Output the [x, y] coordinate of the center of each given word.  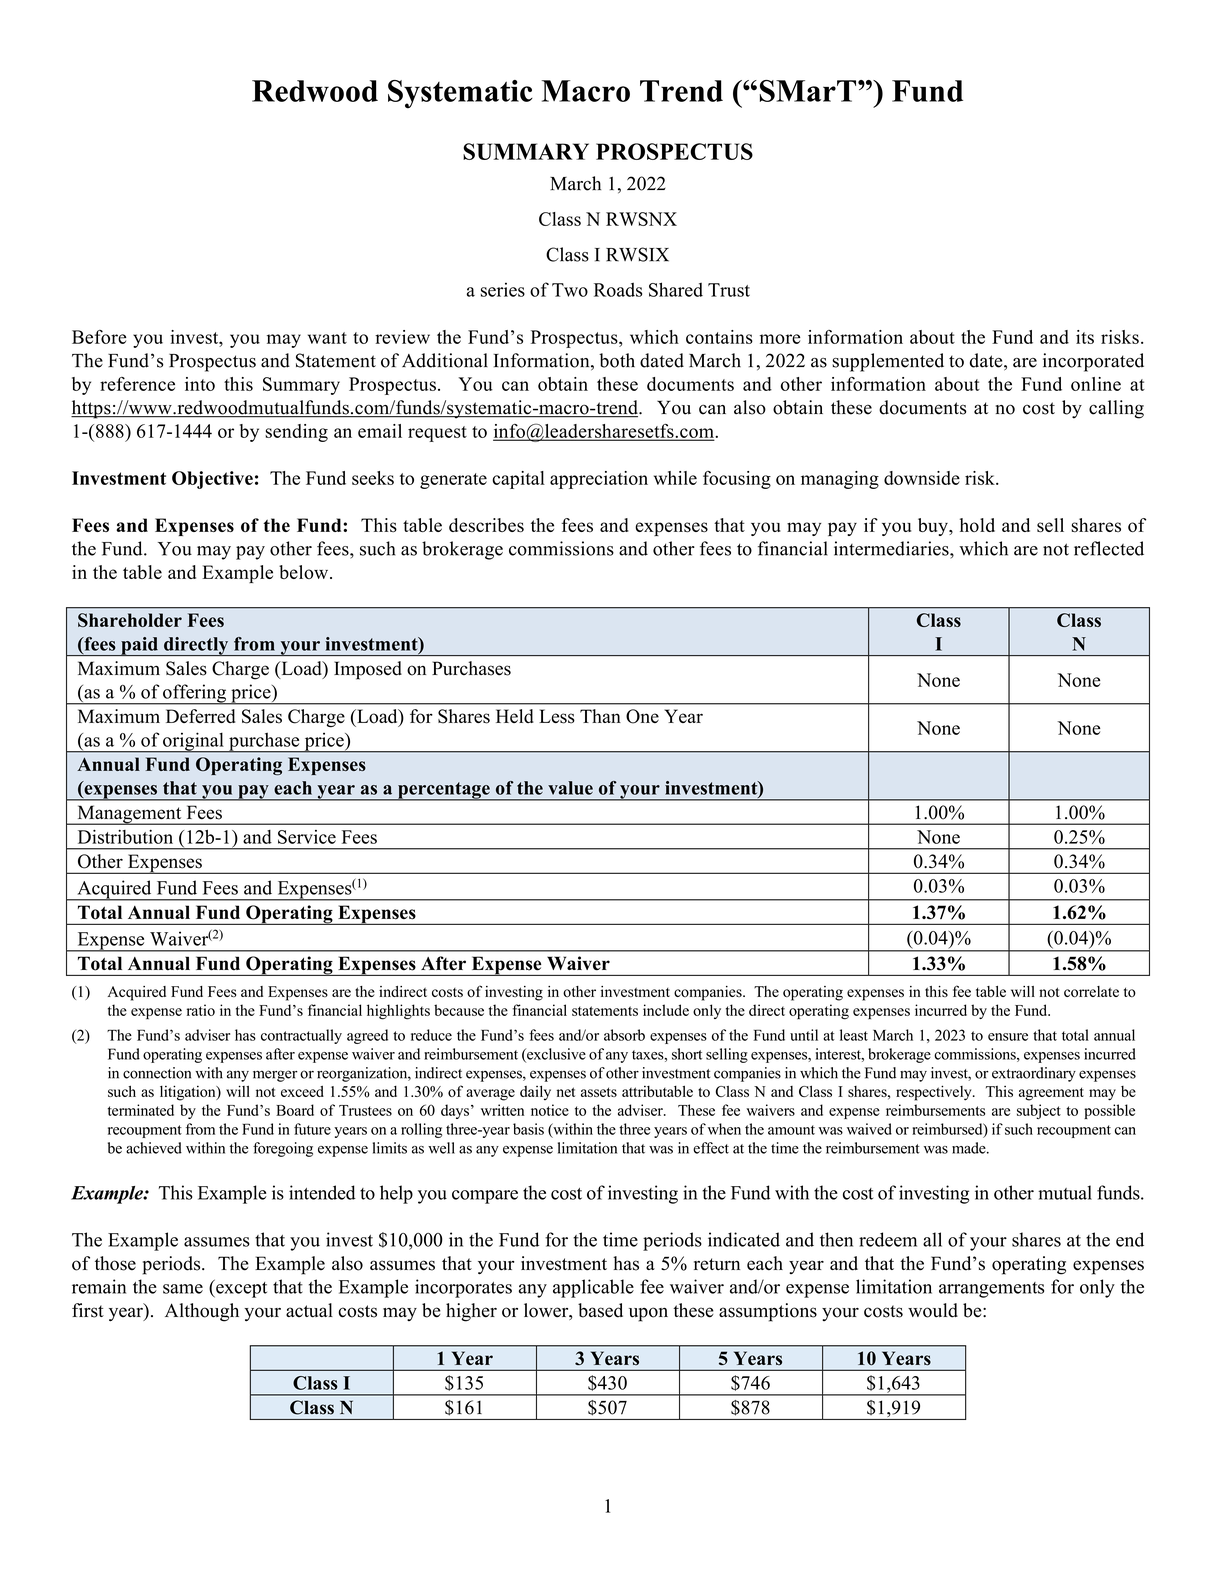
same [183, 1289]
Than [600, 716]
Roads [618, 289]
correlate [1091, 992]
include [666, 1010]
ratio [201, 1010]
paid [139, 646]
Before [99, 337]
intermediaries [892, 548]
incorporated [1093, 362]
